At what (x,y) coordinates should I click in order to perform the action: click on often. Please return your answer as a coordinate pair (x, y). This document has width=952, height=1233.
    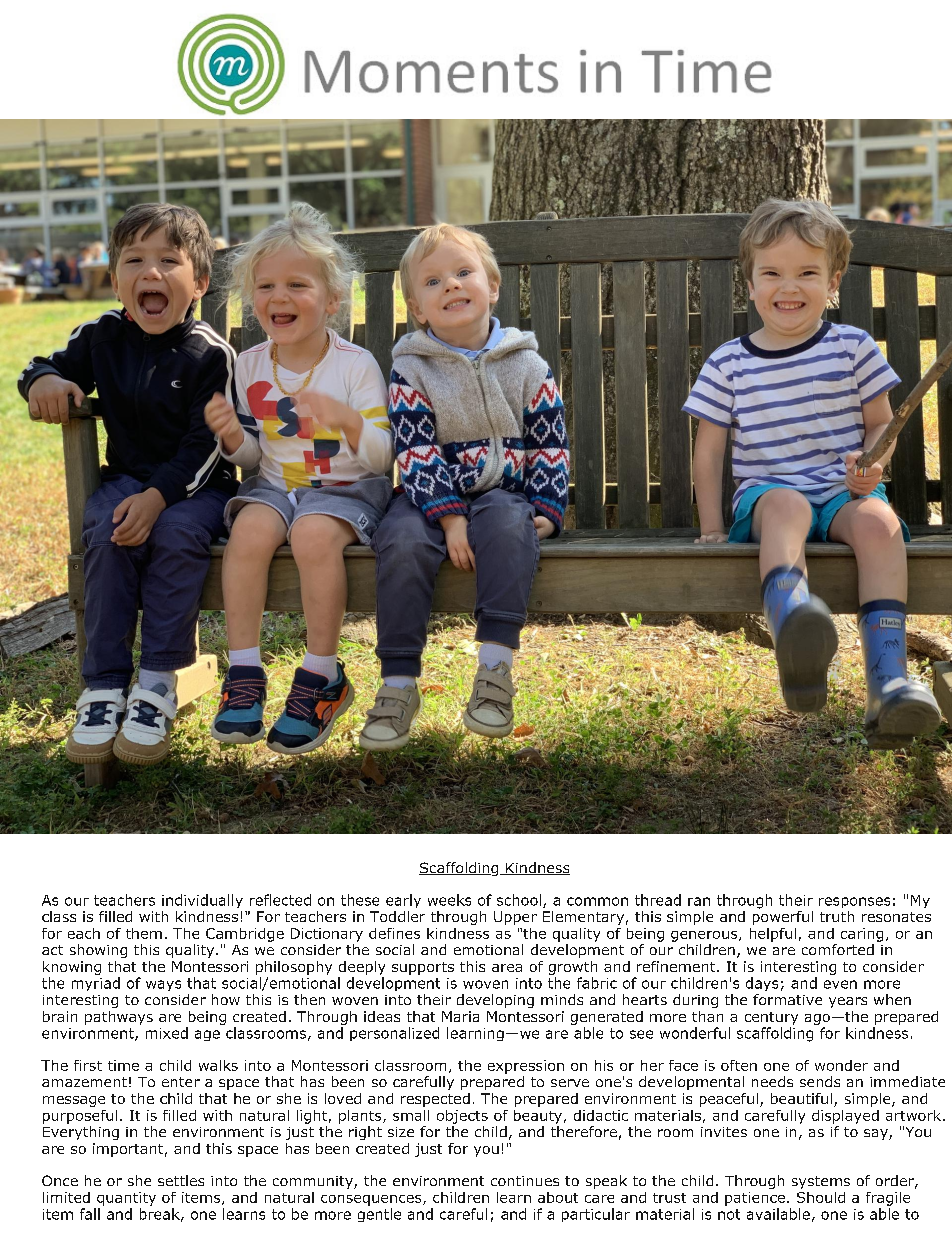
    Looking at the image, I should click on (739, 1065).
